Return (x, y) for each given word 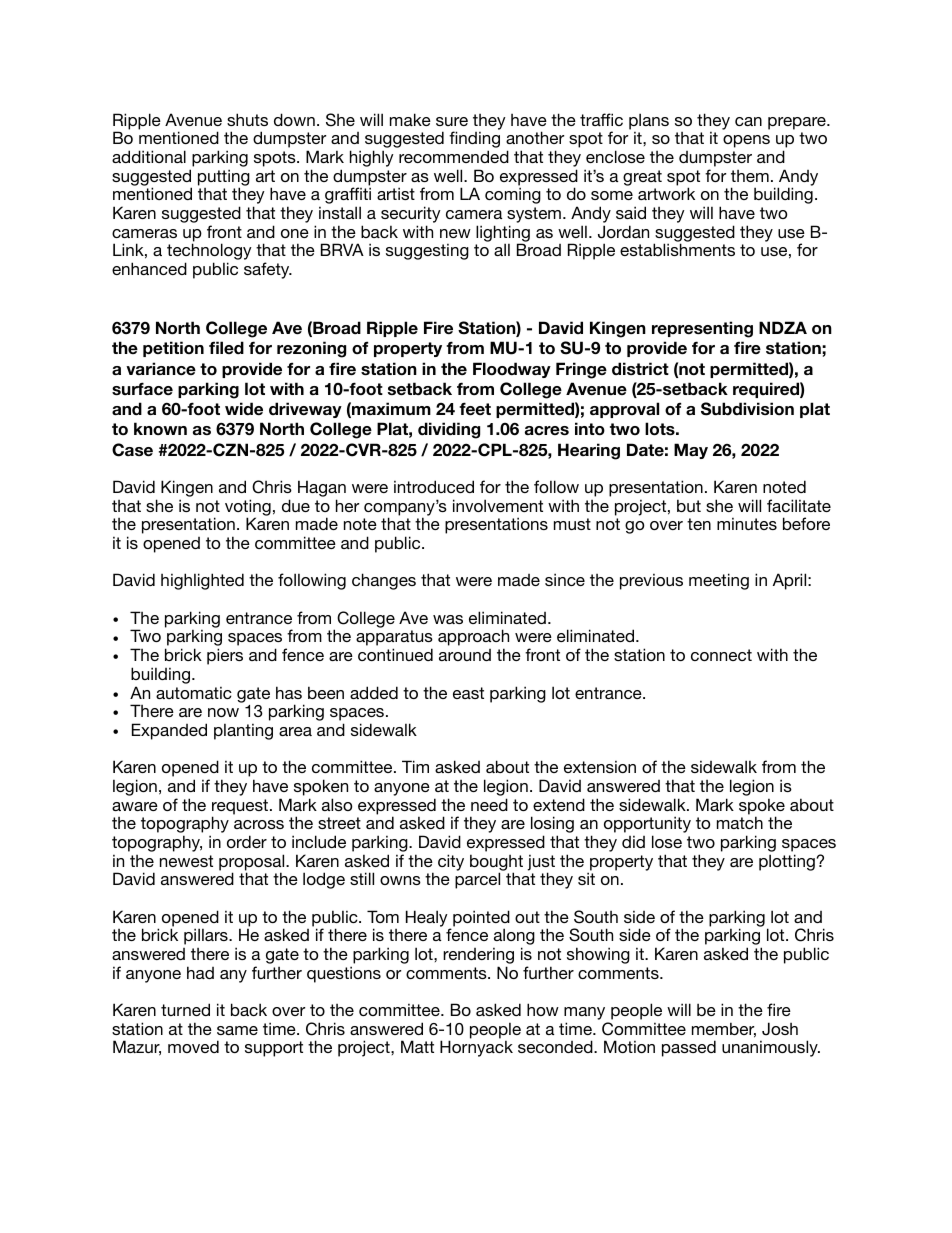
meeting (719, 581)
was (448, 619)
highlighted (202, 581)
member (724, 1030)
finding (474, 141)
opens (746, 141)
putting (224, 178)
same (237, 1030)
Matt (417, 1046)
